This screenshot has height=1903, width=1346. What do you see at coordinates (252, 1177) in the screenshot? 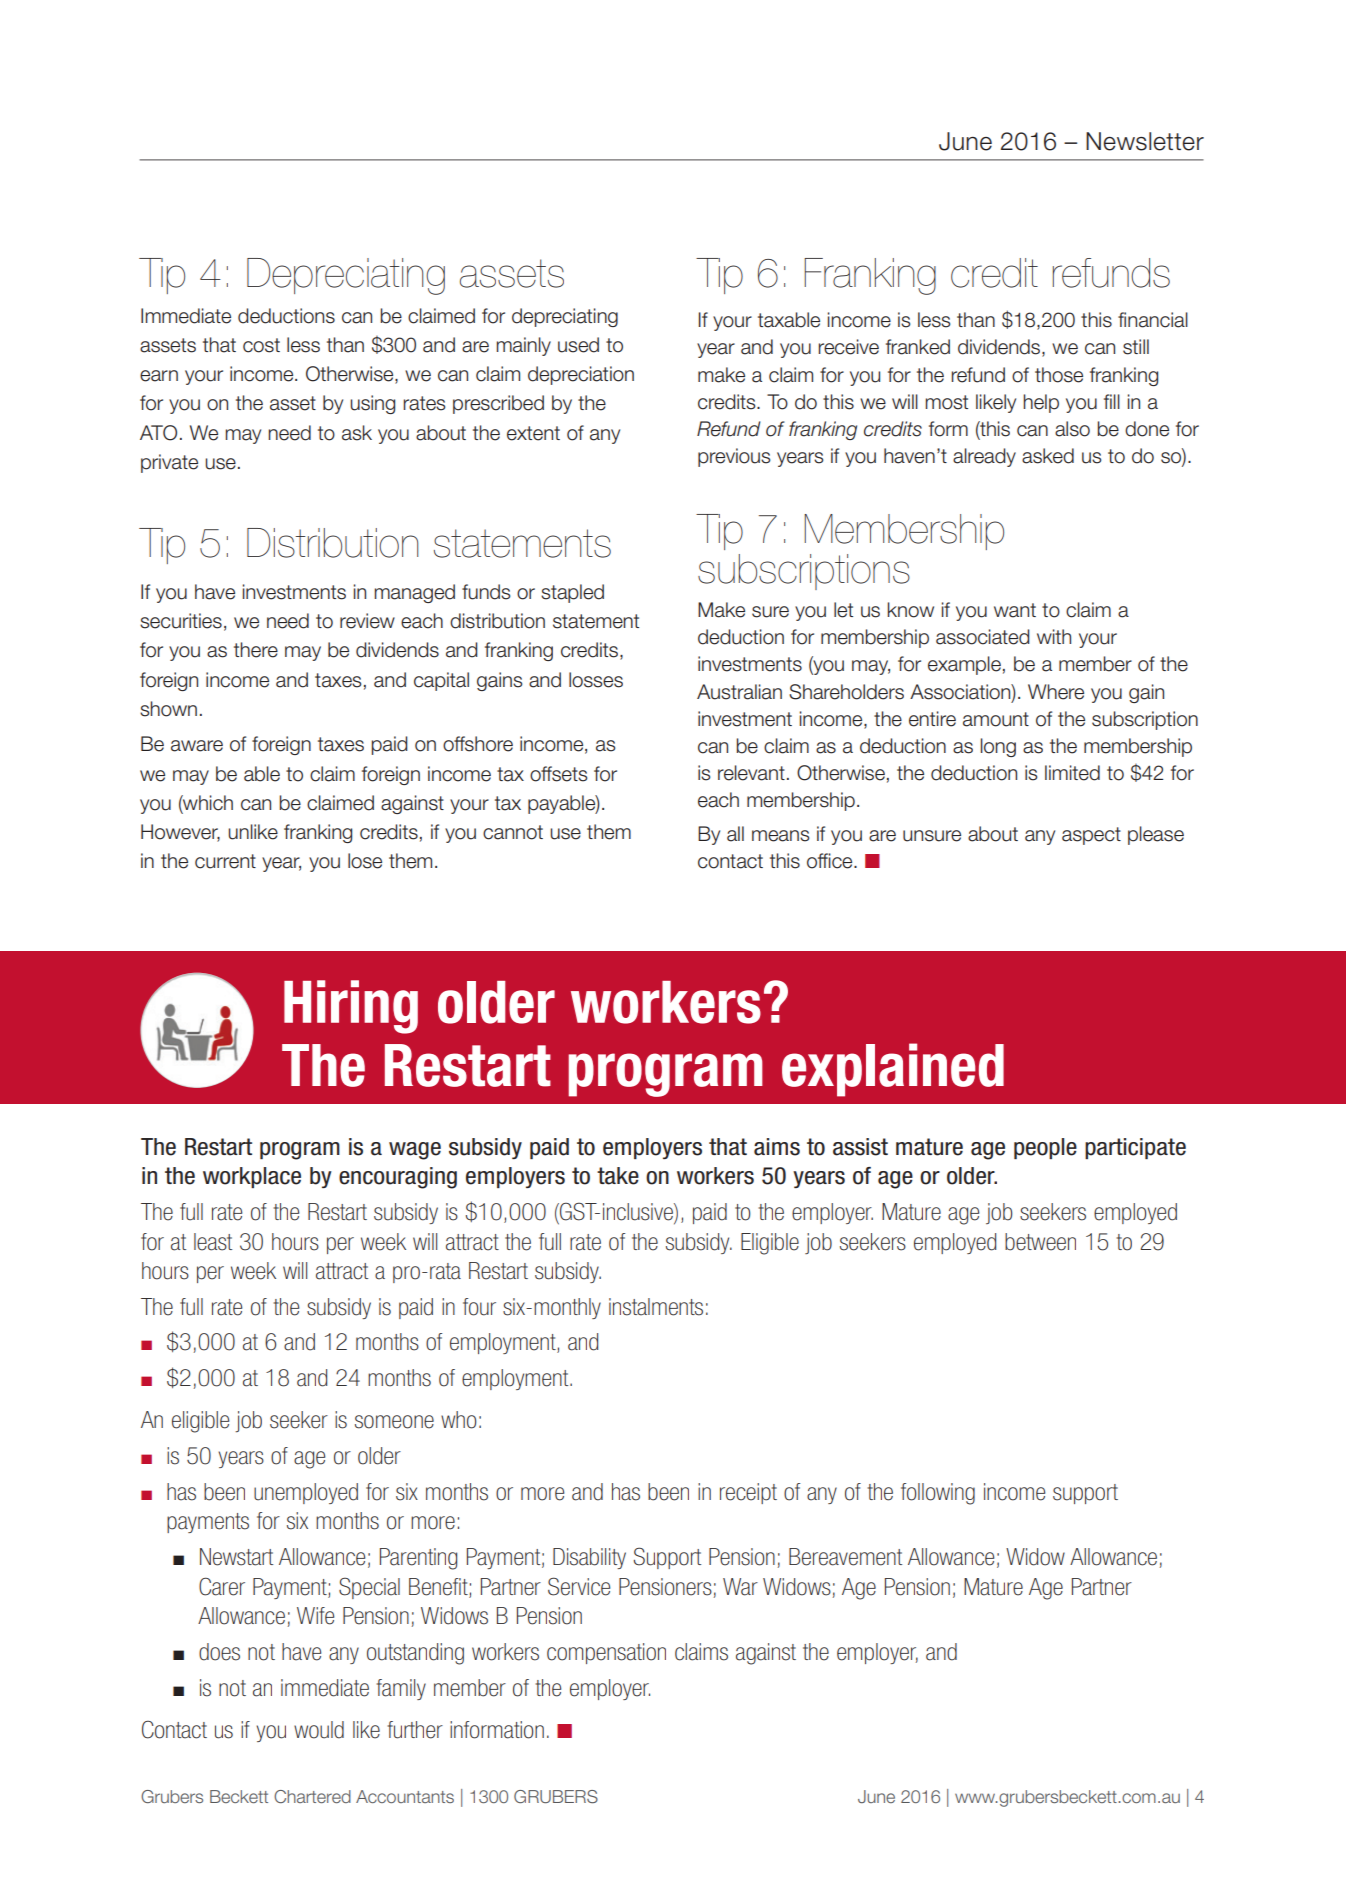
I see `workplace` at bounding box center [252, 1177].
